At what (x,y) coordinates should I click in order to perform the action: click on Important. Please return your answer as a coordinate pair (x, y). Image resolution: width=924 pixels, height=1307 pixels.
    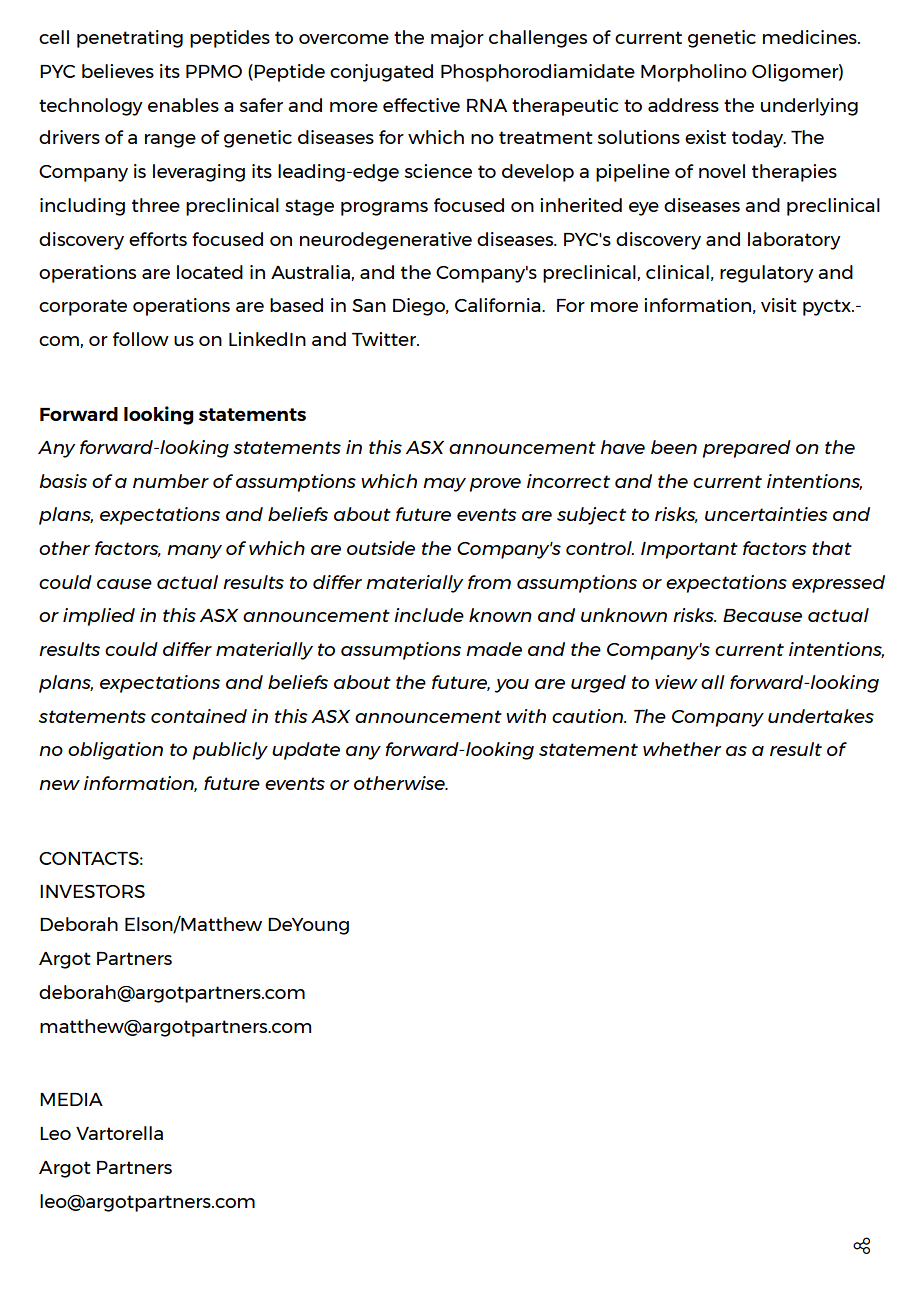
    Looking at the image, I should click on (689, 550).
